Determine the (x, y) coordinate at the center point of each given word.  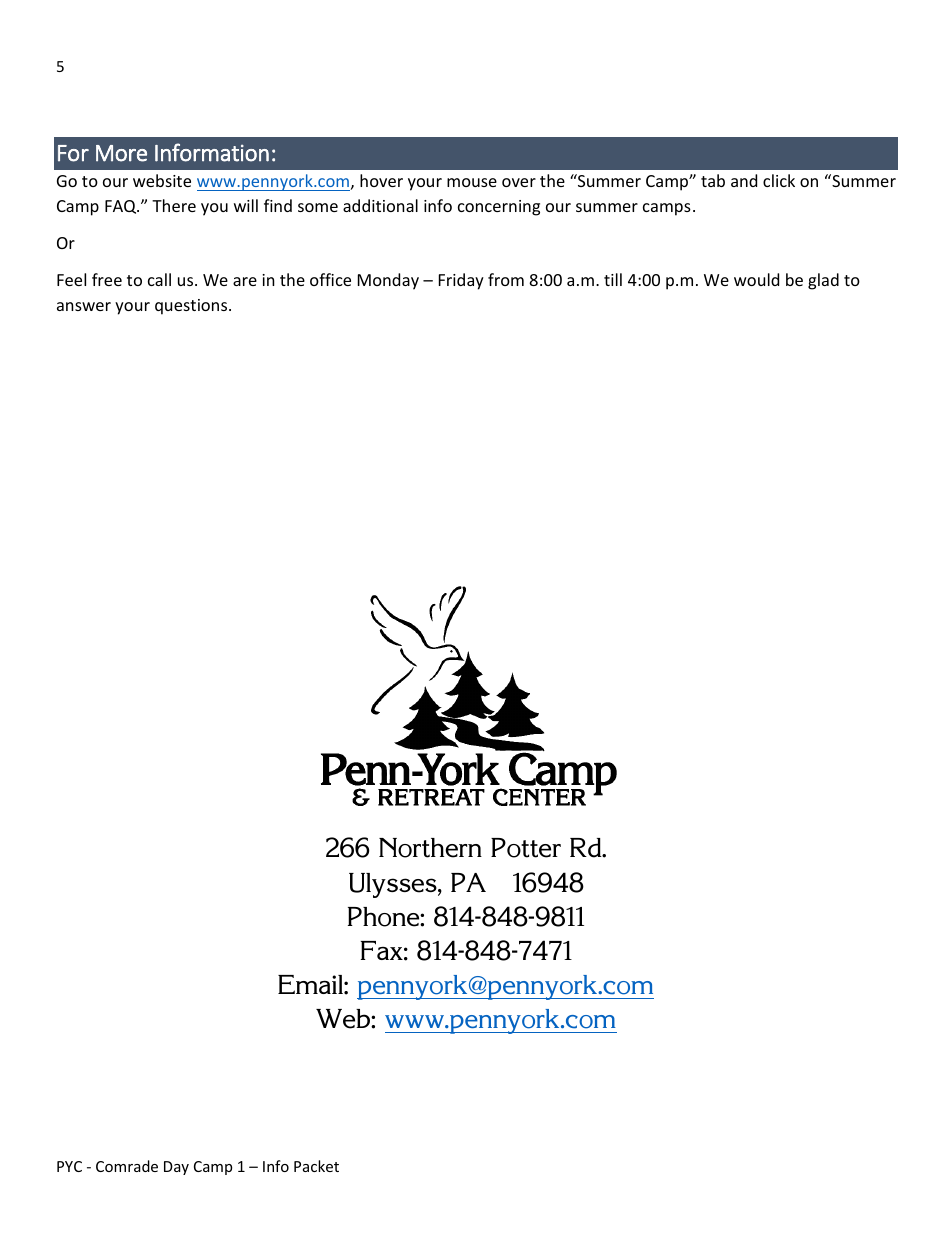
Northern (430, 848)
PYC (69, 1166)
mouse (472, 182)
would (756, 279)
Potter (526, 848)
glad (823, 281)
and (744, 180)
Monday (388, 281)
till (613, 279)
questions (192, 307)
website (162, 180)
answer (84, 306)
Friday (461, 281)
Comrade (127, 1166)
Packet (316, 1166)
